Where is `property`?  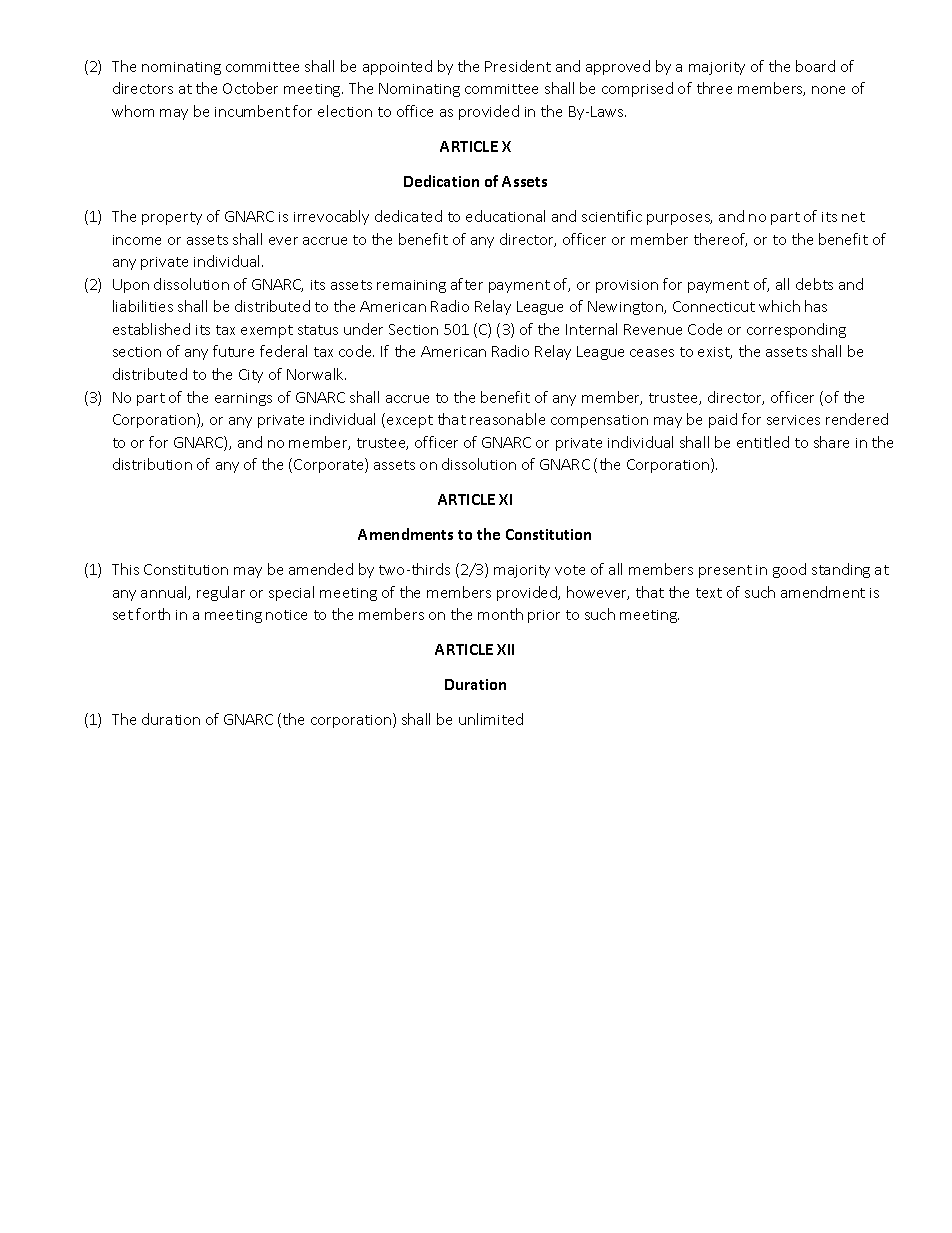 property is located at coordinates (172, 218).
